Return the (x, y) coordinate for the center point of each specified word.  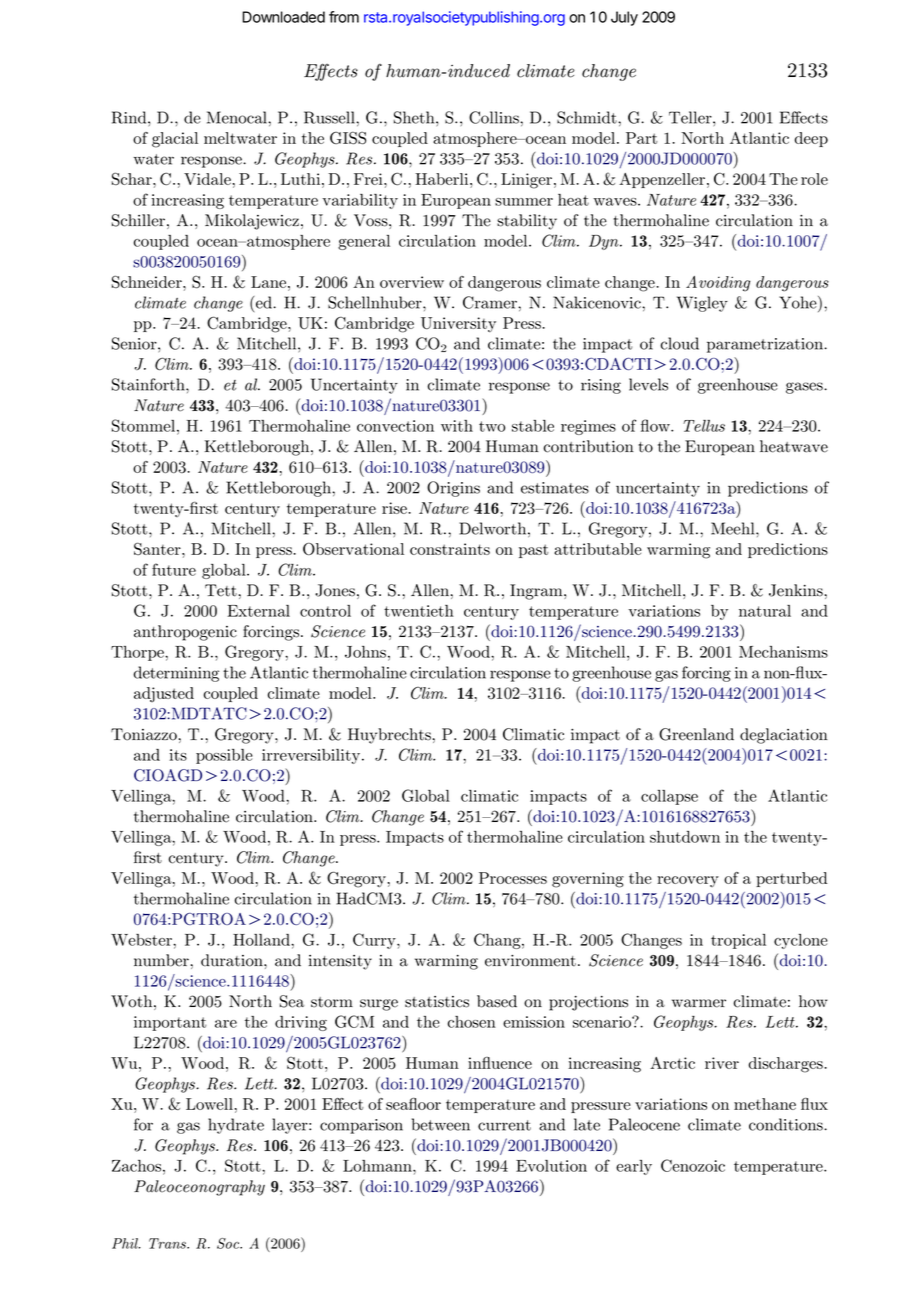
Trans (168, 1243)
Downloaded (283, 17)
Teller (691, 117)
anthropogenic (185, 633)
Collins (495, 117)
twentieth (419, 611)
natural (765, 611)
